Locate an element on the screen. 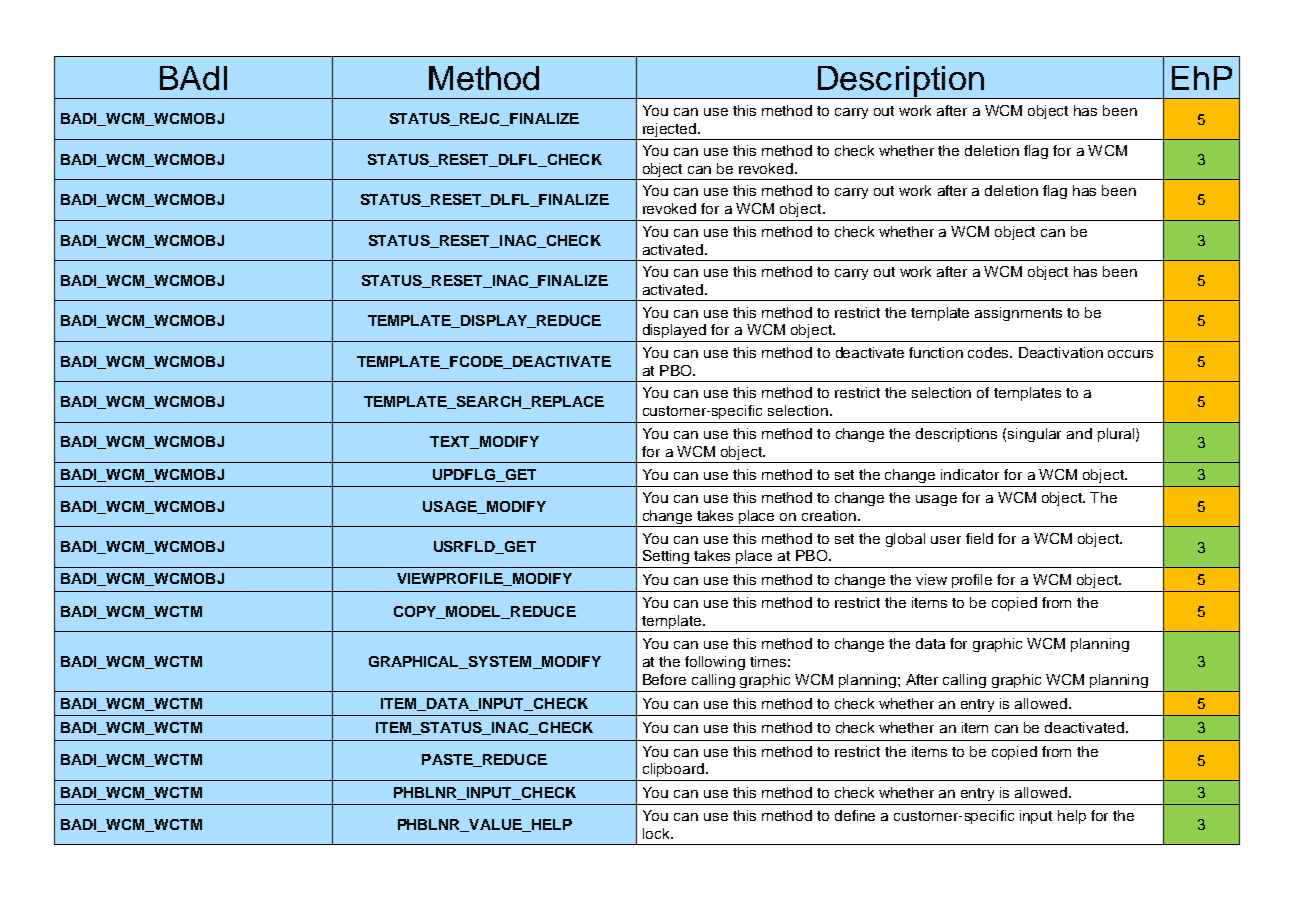 The width and height of the screenshot is (1308, 924). rejected is located at coordinates (671, 130).
